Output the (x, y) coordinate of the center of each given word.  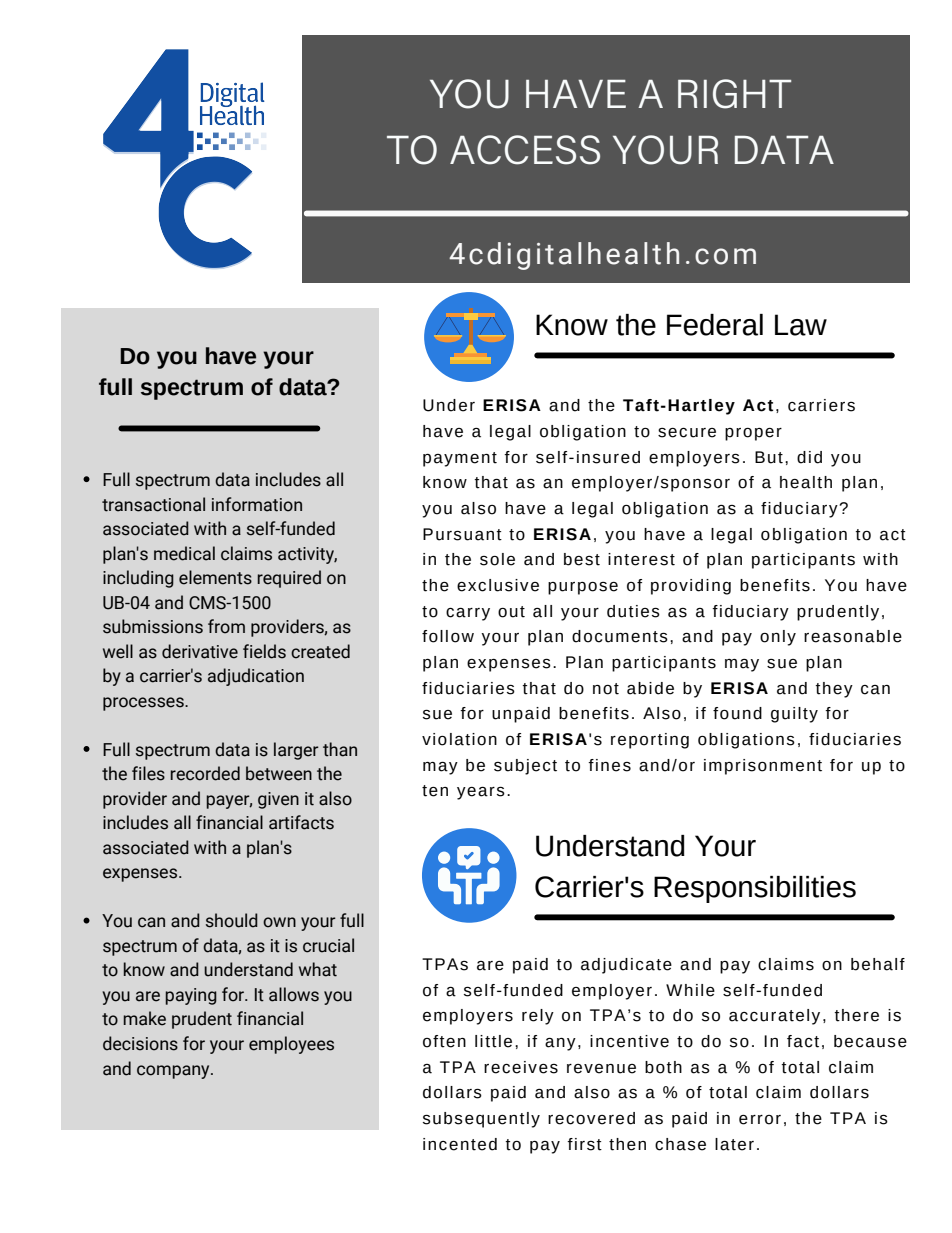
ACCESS (525, 150)
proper (753, 434)
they (834, 690)
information (257, 504)
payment (460, 459)
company (174, 1072)
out (511, 612)
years (481, 793)
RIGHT (734, 94)
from (226, 626)
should (232, 920)
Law (801, 325)
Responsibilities (755, 889)
